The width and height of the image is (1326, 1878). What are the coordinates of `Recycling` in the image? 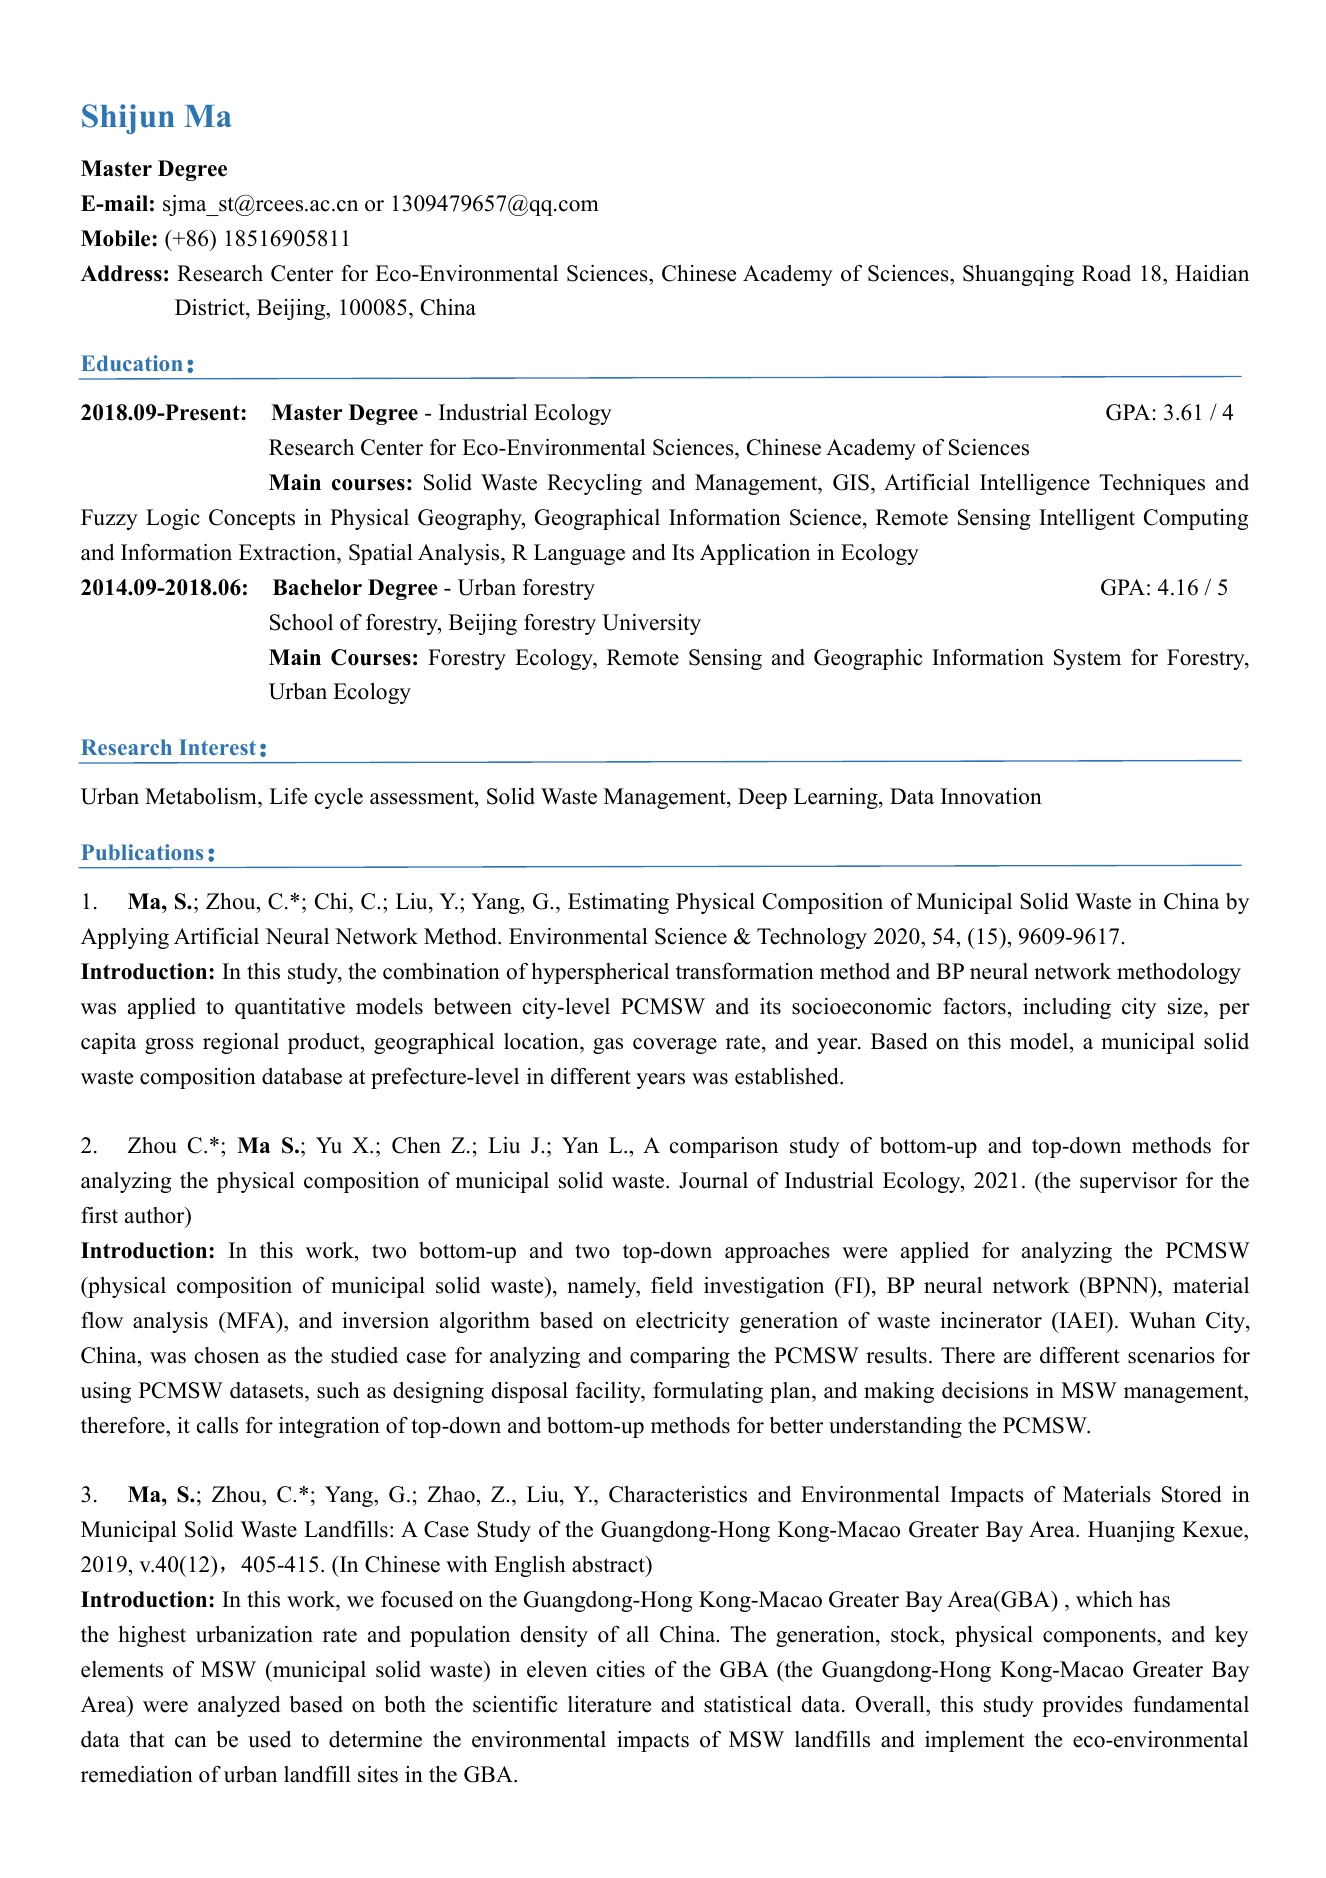 It's located at (594, 484).
